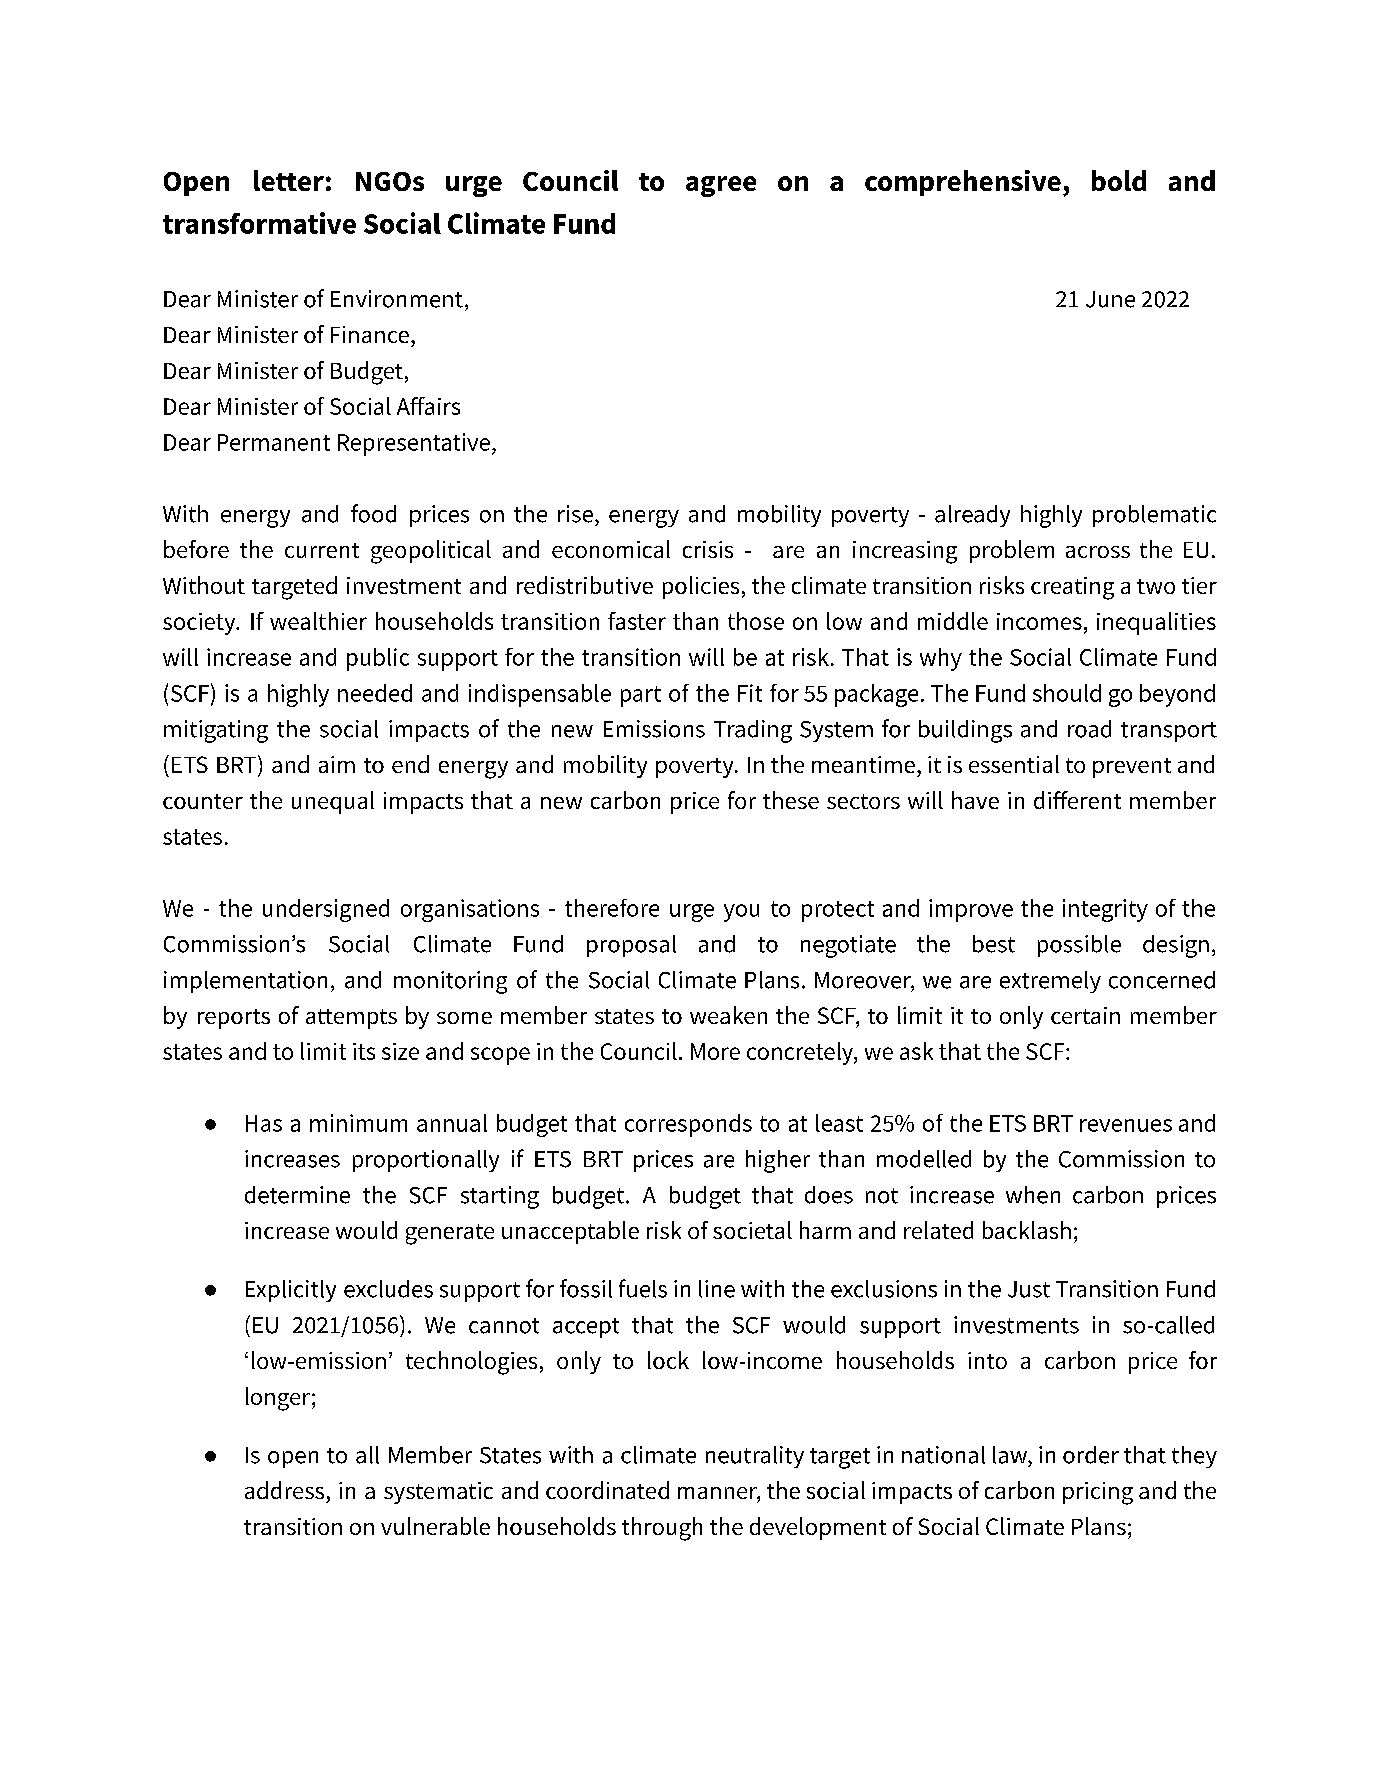 The image size is (1380, 1785). What do you see at coordinates (297, 1195) in the page?
I see `determine` at bounding box center [297, 1195].
